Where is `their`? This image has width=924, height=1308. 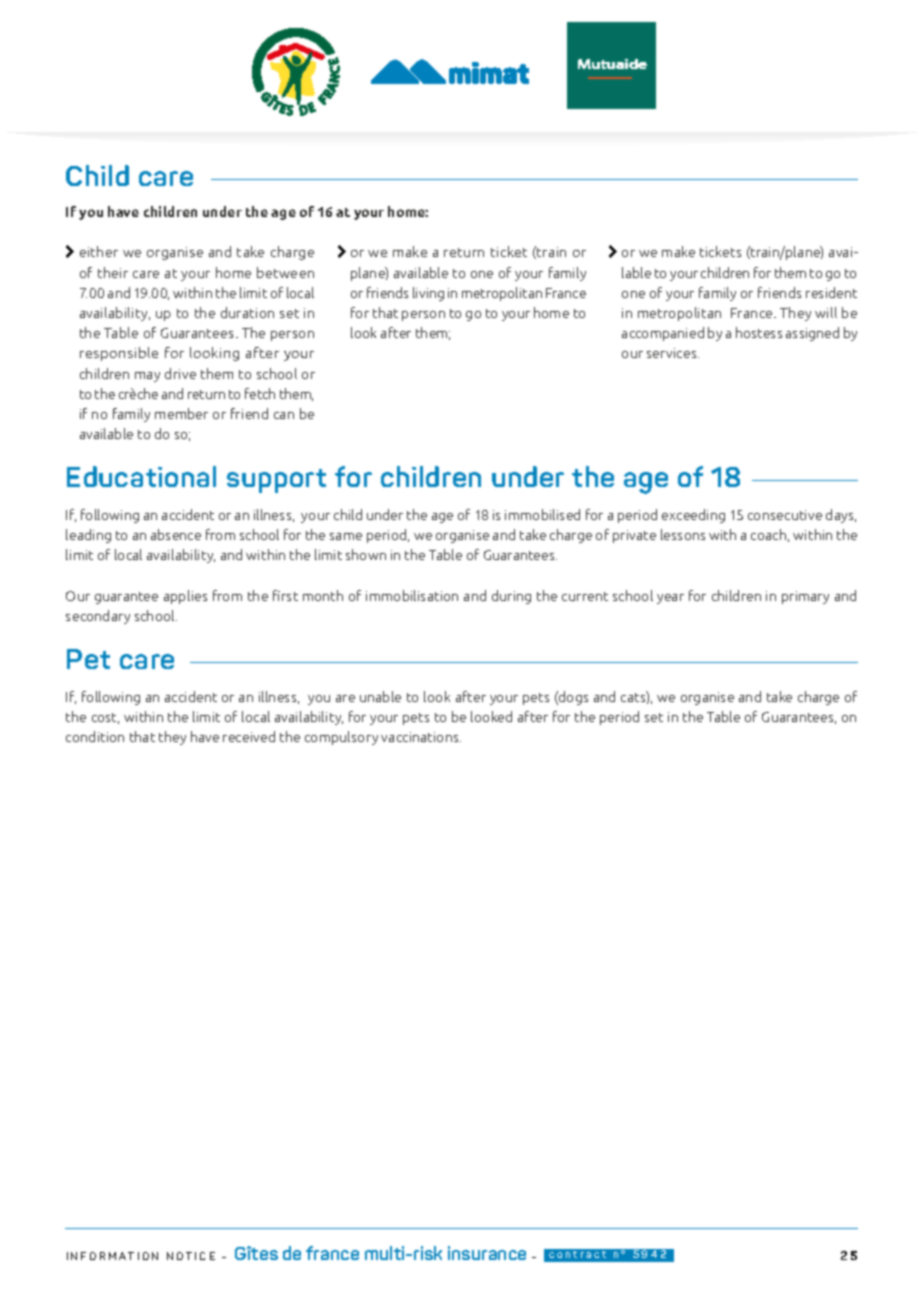 their is located at coordinates (113, 272).
